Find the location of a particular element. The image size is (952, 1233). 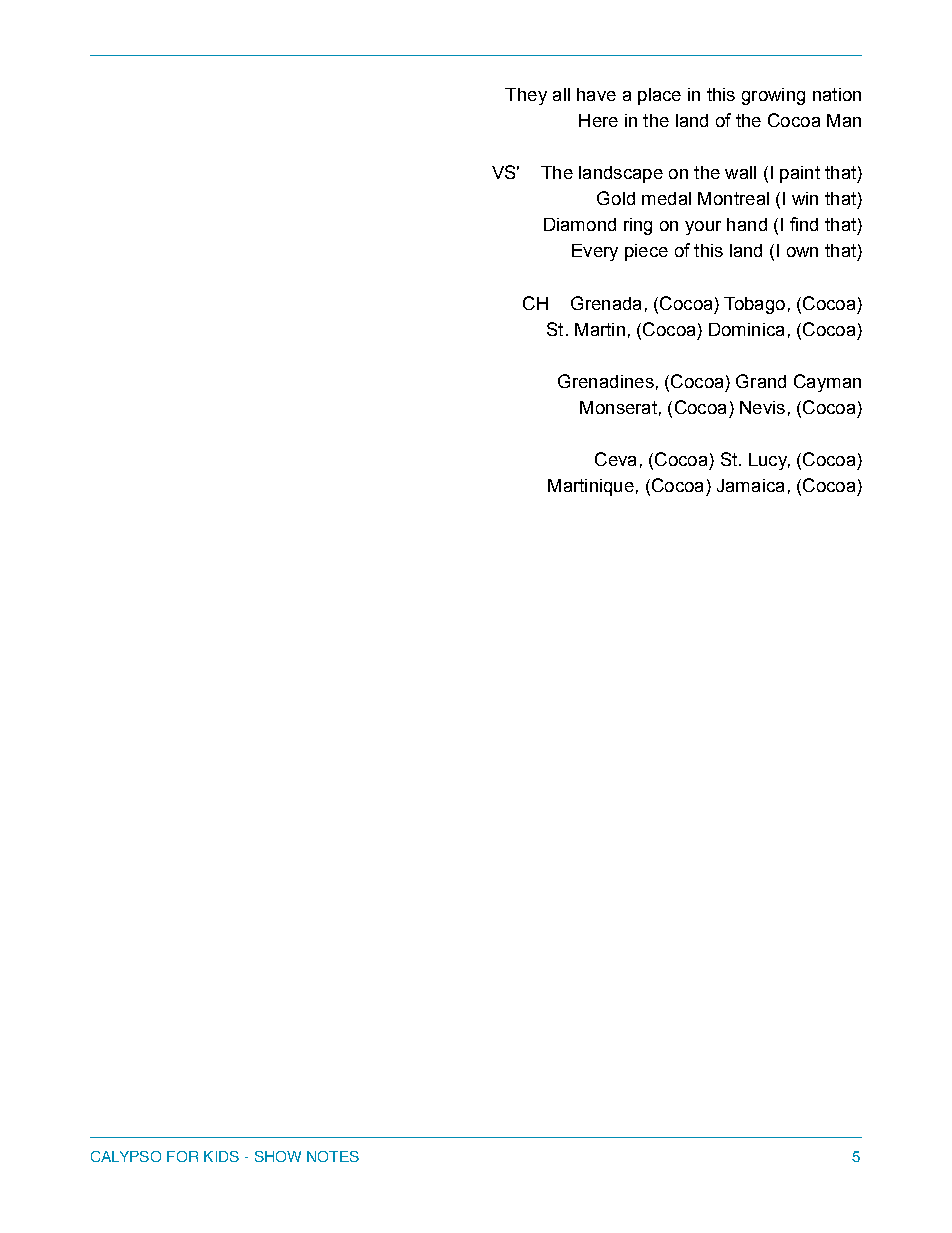

growing is located at coordinates (773, 96).
